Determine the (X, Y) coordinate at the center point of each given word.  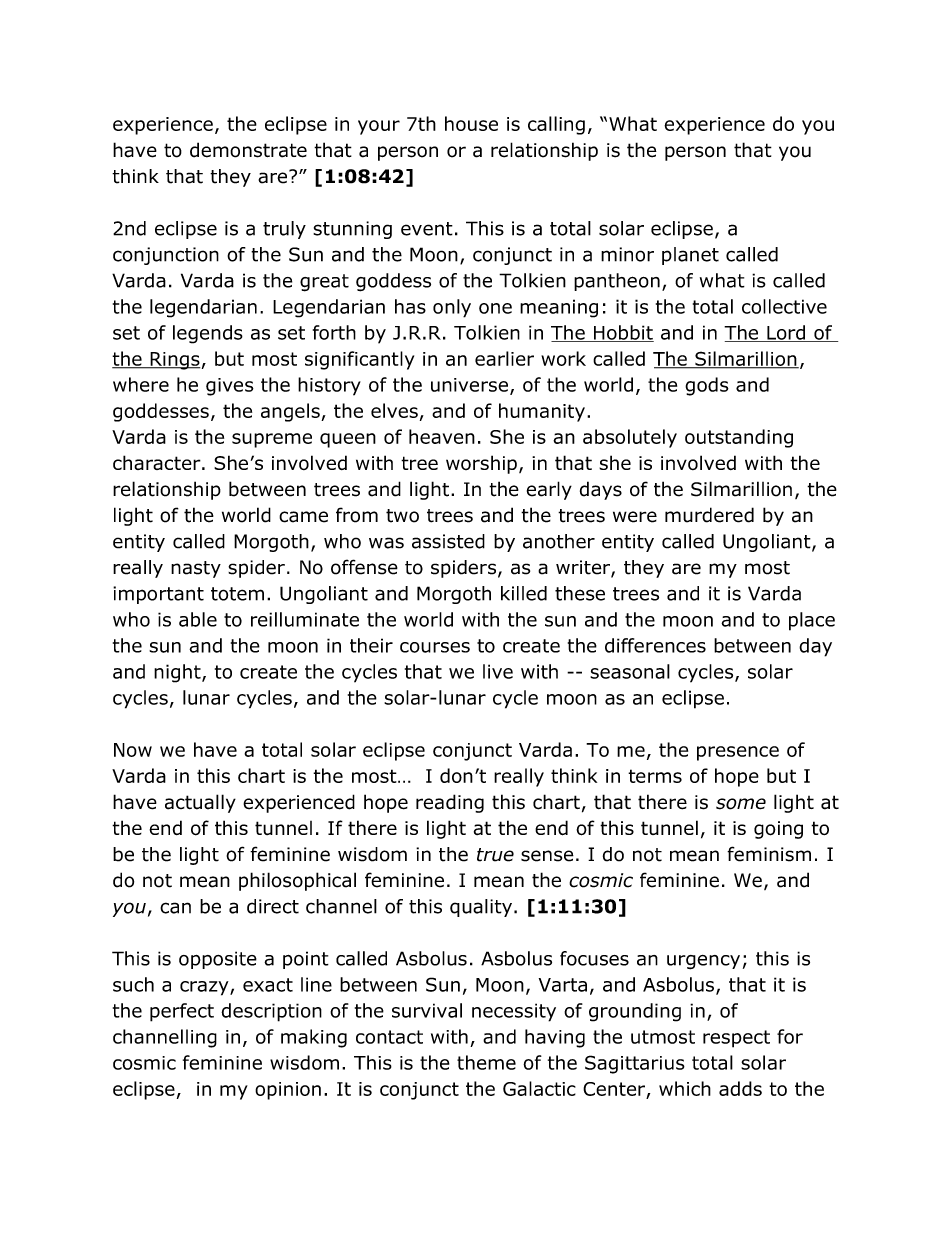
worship (481, 464)
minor (627, 254)
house (471, 123)
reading (450, 803)
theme (486, 1062)
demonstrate (248, 150)
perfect (182, 1012)
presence (738, 753)
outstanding (739, 438)
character (158, 462)
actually (200, 803)
